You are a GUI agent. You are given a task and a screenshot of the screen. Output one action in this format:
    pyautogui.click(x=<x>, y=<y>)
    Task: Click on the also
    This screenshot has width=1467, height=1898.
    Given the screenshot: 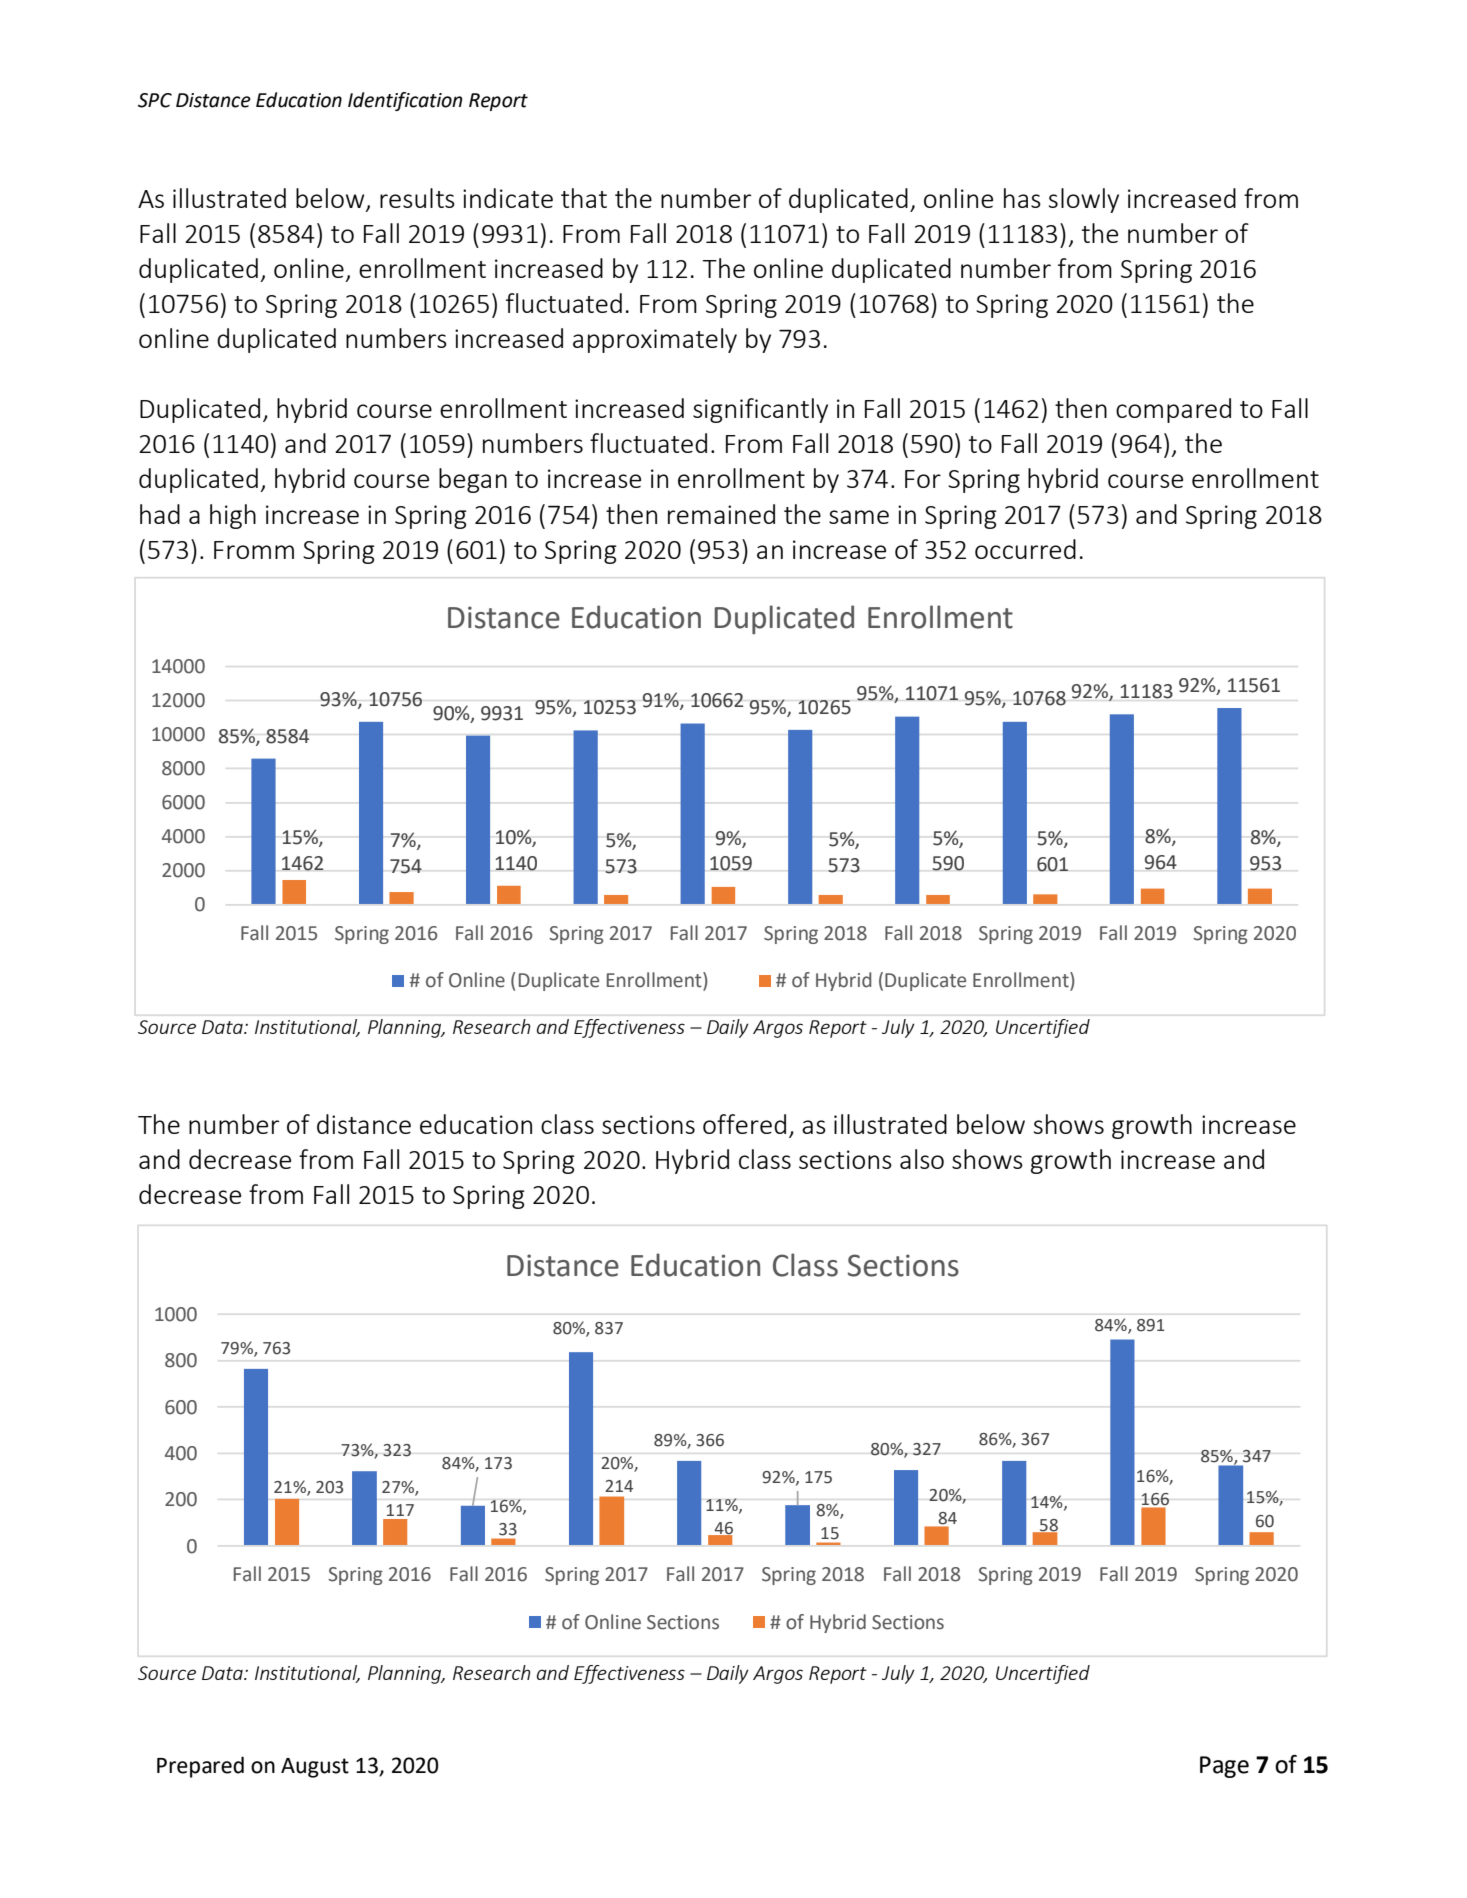 What is the action you would take?
    pyautogui.click(x=922, y=1159)
